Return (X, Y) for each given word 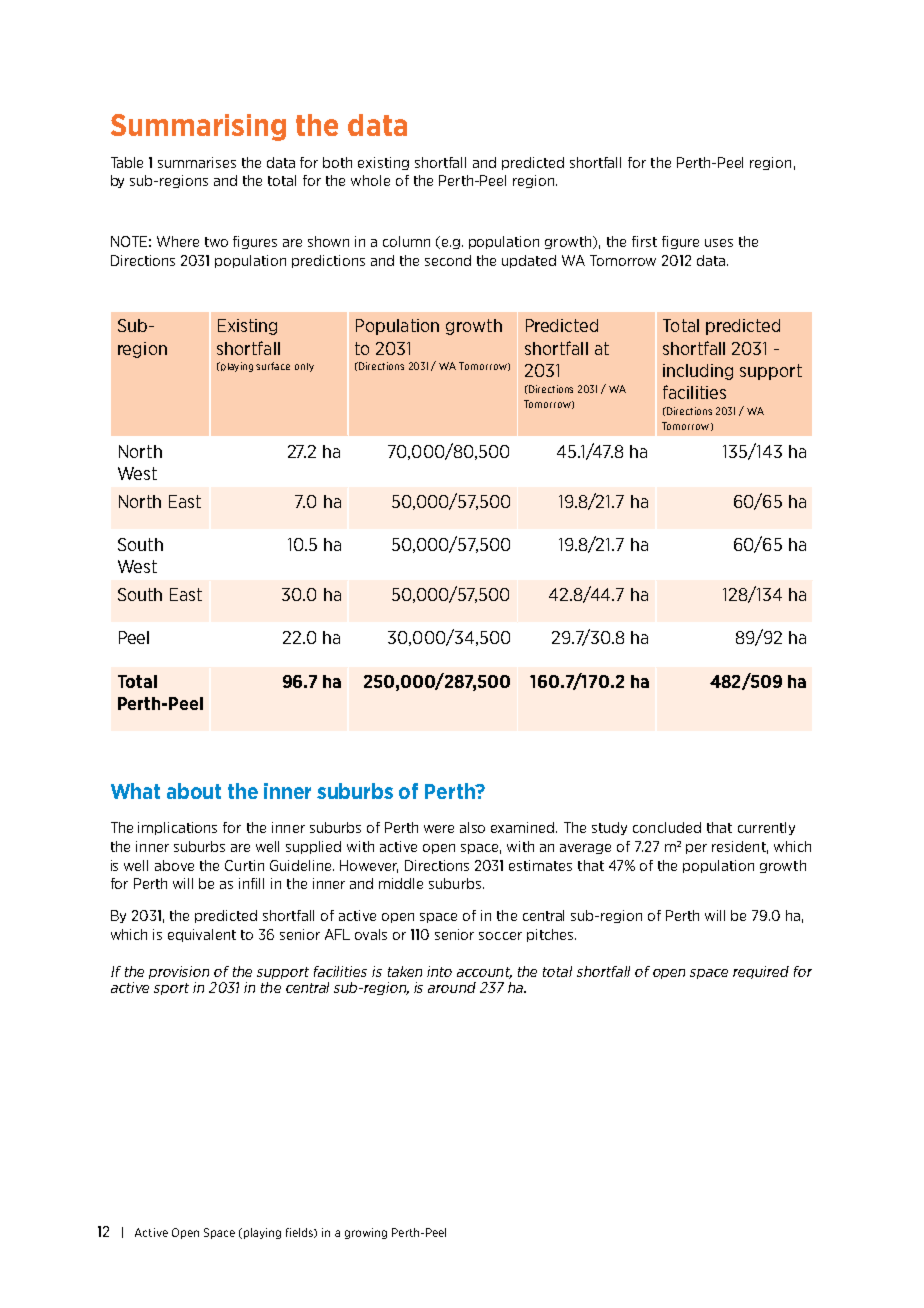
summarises (197, 162)
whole (370, 180)
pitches (551, 935)
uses (719, 243)
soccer (500, 936)
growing (366, 1233)
